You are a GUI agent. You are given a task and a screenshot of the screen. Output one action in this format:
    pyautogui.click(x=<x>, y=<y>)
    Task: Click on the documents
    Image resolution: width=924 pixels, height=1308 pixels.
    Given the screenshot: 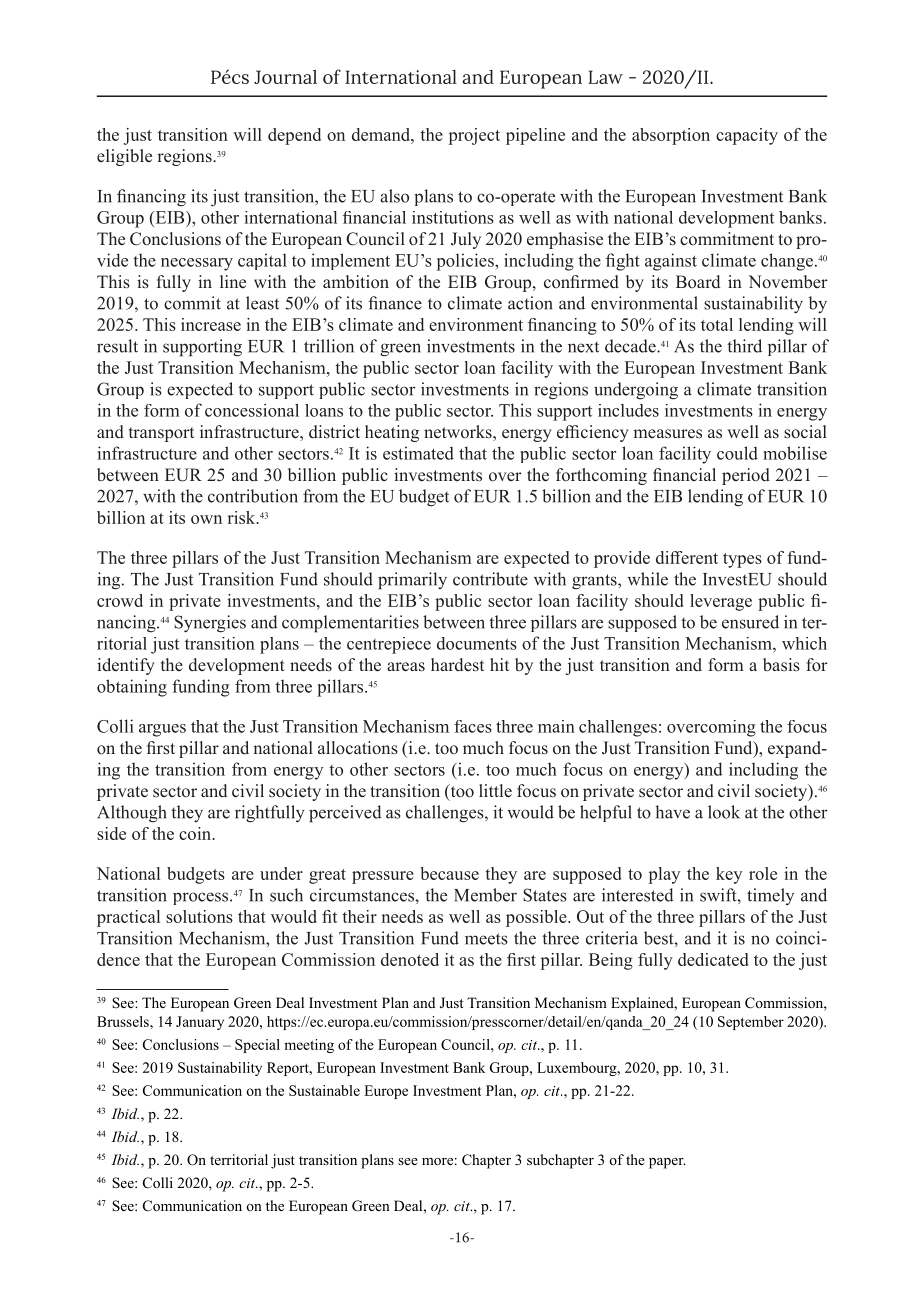 What is the action you would take?
    pyautogui.click(x=477, y=643)
